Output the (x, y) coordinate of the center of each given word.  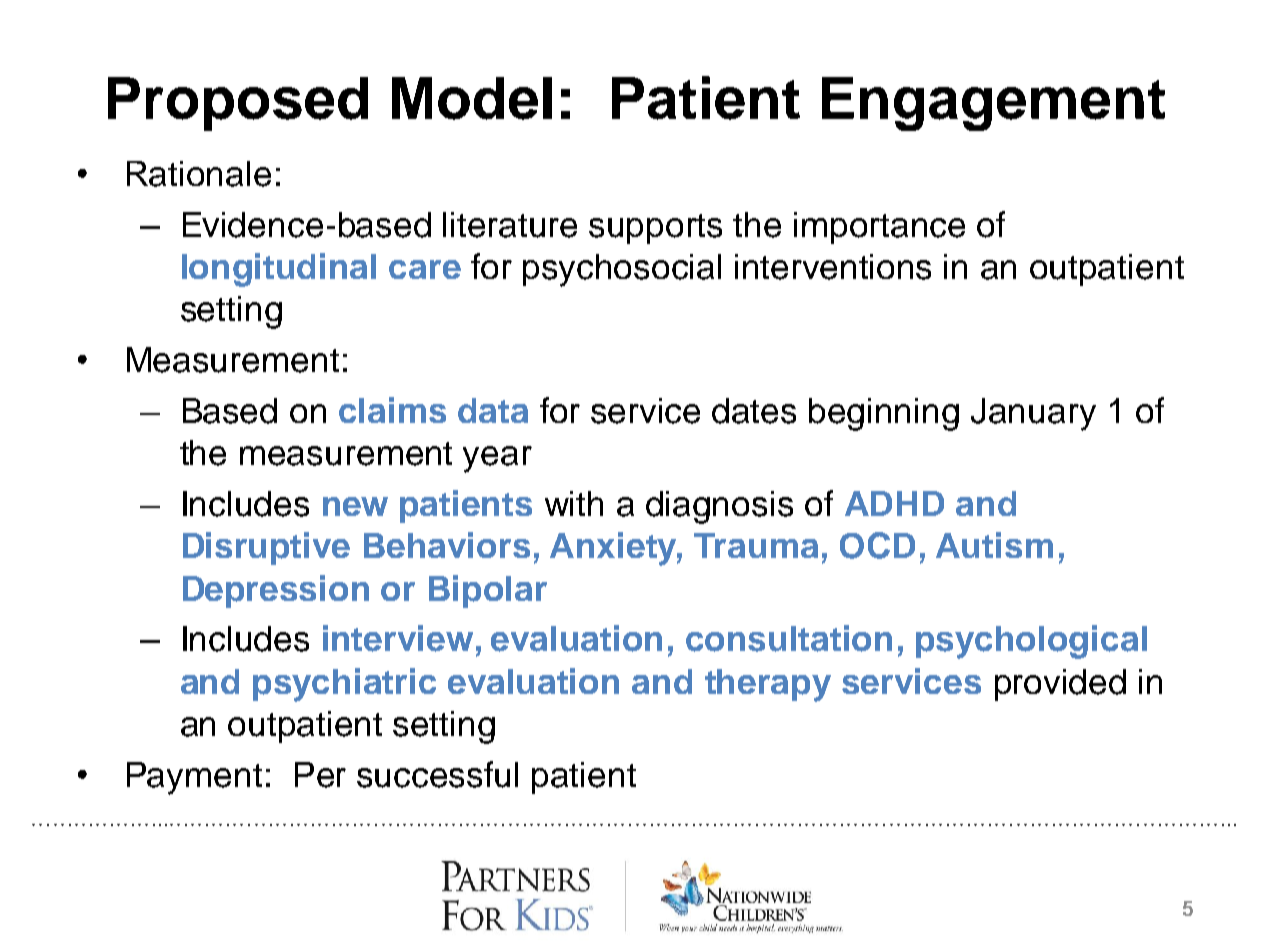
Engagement (993, 104)
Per (320, 775)
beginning (884, 414)
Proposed (238, 104)
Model (472, 98)
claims (392, 410)
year (497, 459)
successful (437, 774)
